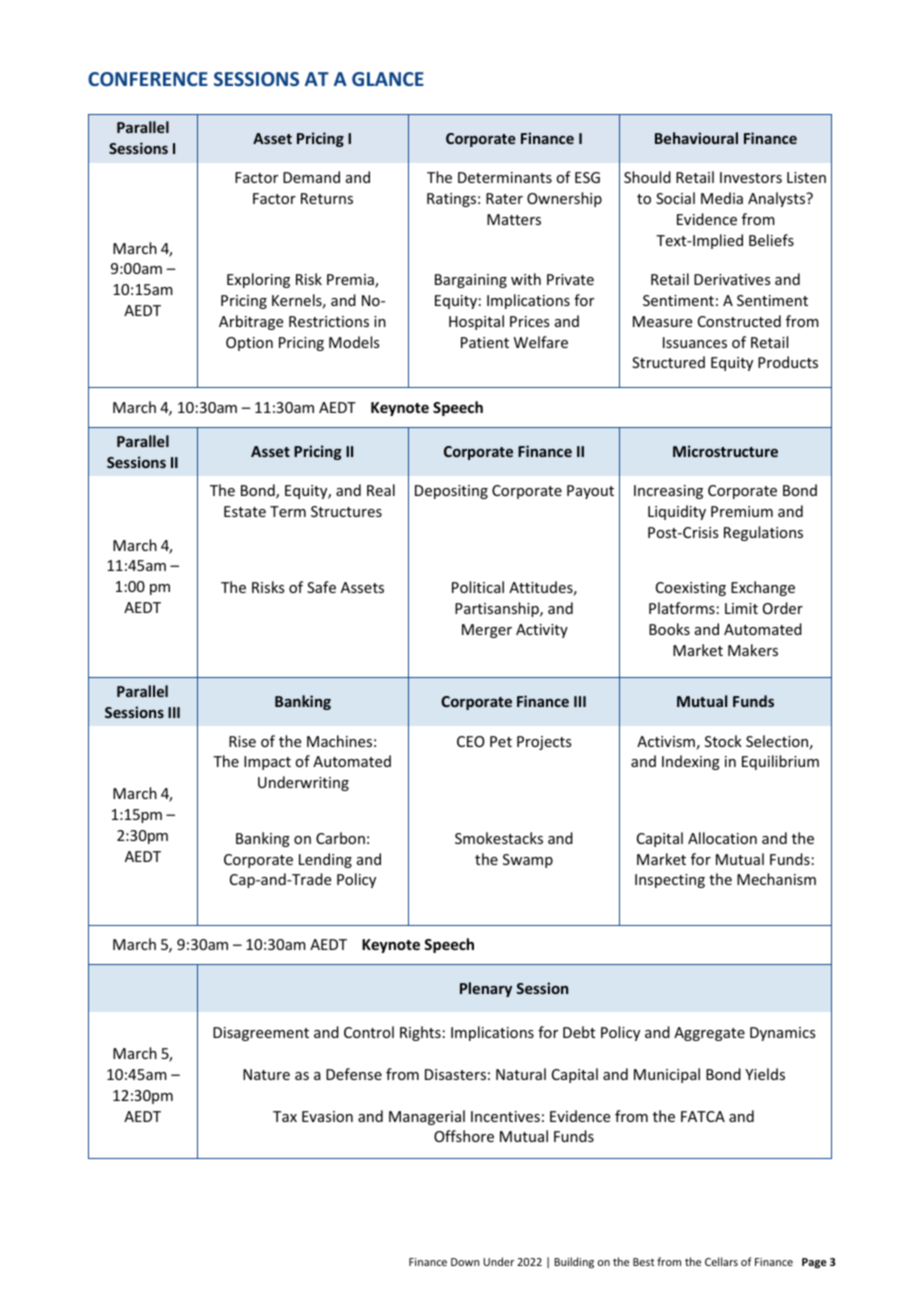  What do you see at coordinates (753, 650) in the page?
I see `Makers` at bounding box center [753, 650].
